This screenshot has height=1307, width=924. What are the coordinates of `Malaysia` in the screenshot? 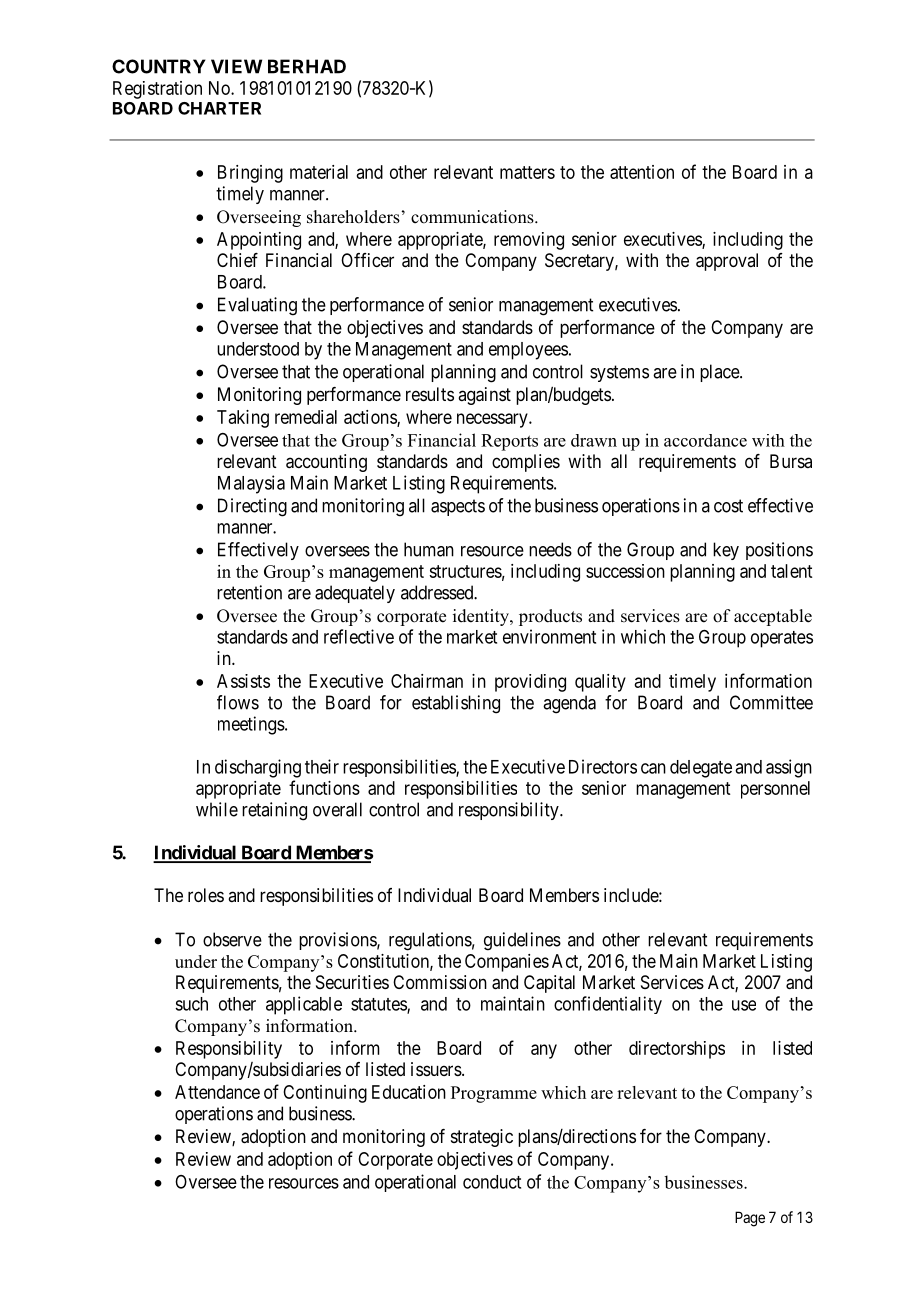 It's located at (251, 484).
